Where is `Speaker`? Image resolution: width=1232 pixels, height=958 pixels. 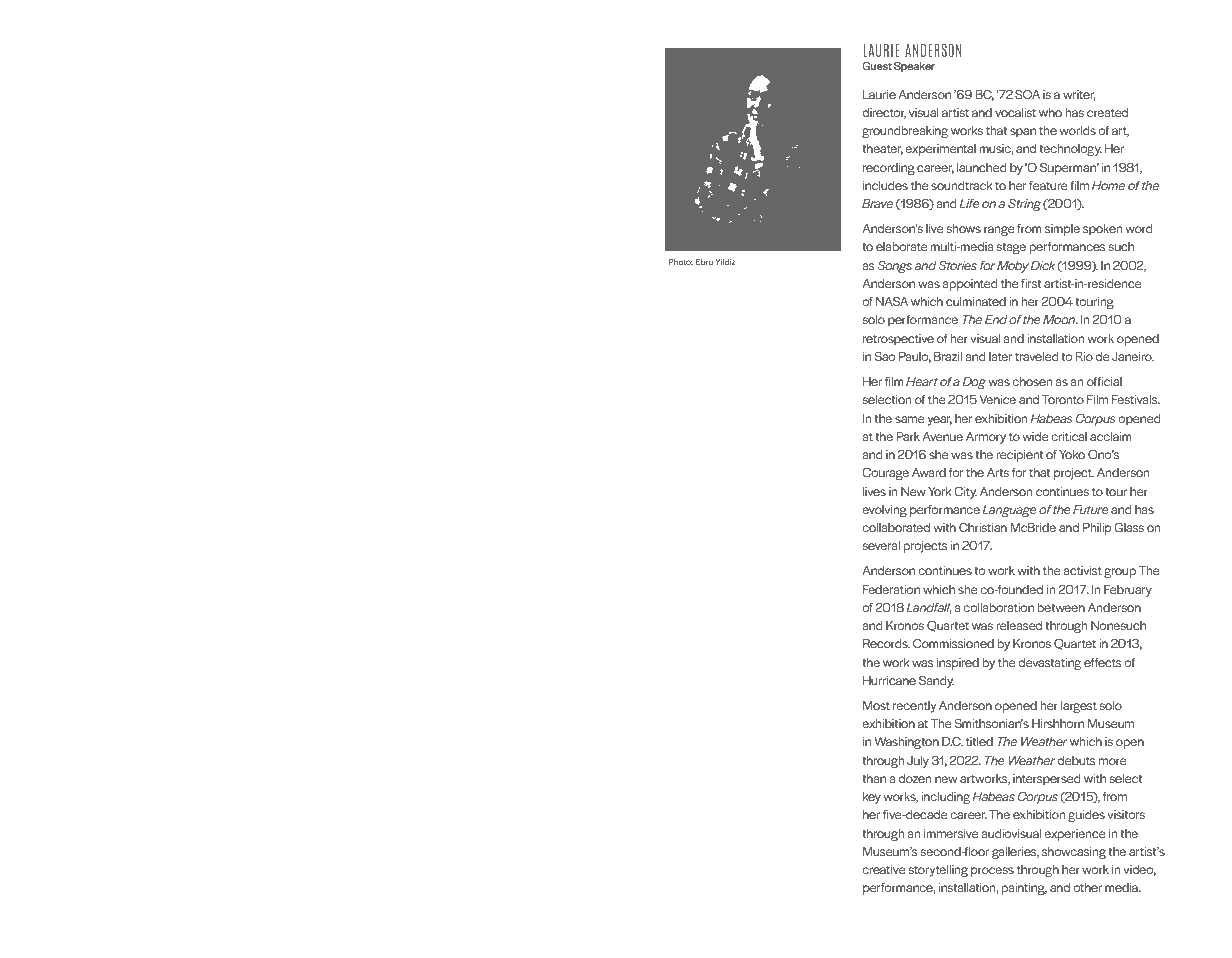 Speaker is located at coordinates (914, 67).
